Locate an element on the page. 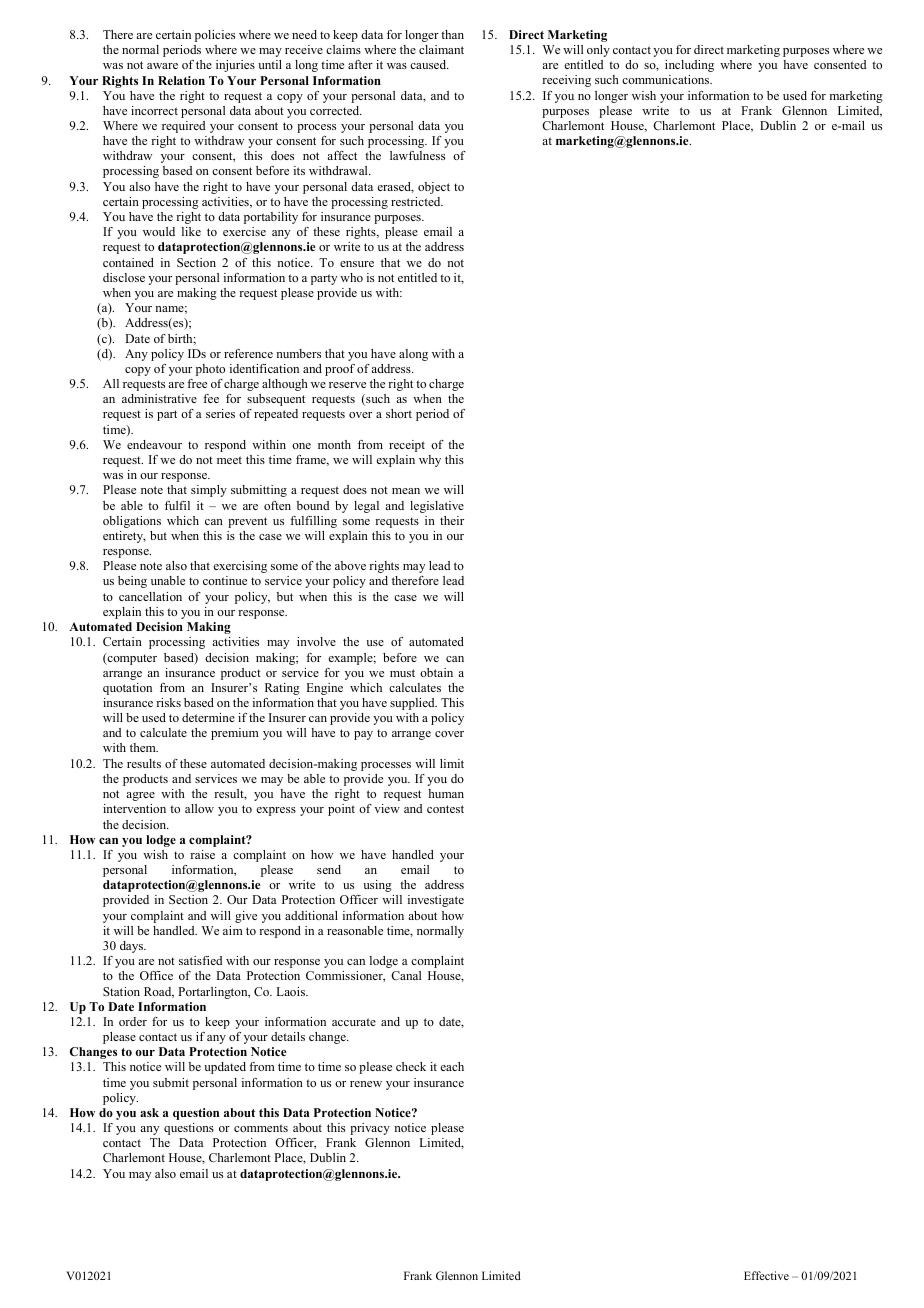 The image size is (924, 1308). photo is located at coordinates (210, 370).
